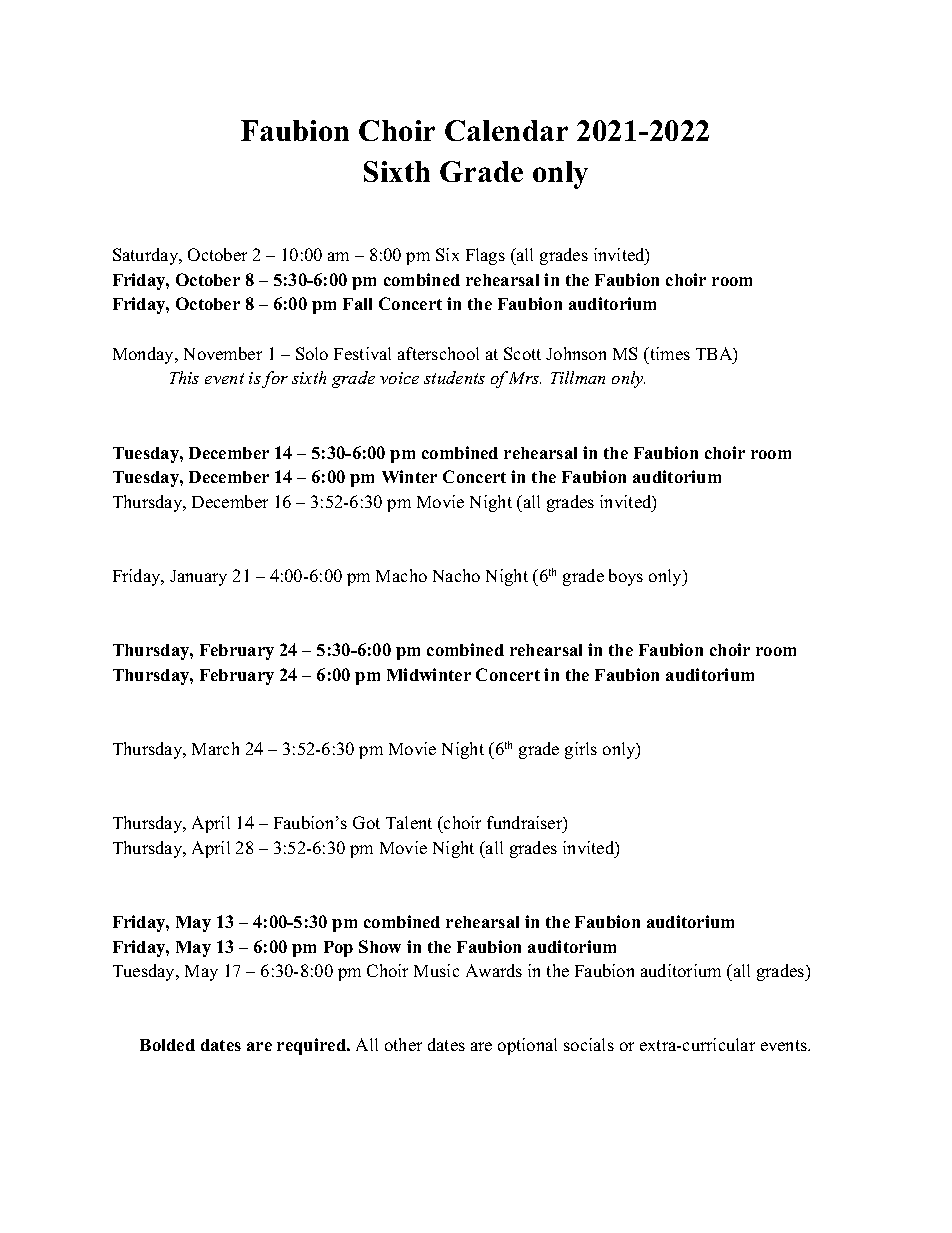 This image has width=952, height=1233. Describe the element at coordinates (576, 353) in the image. I see `Johnson` at that location.
